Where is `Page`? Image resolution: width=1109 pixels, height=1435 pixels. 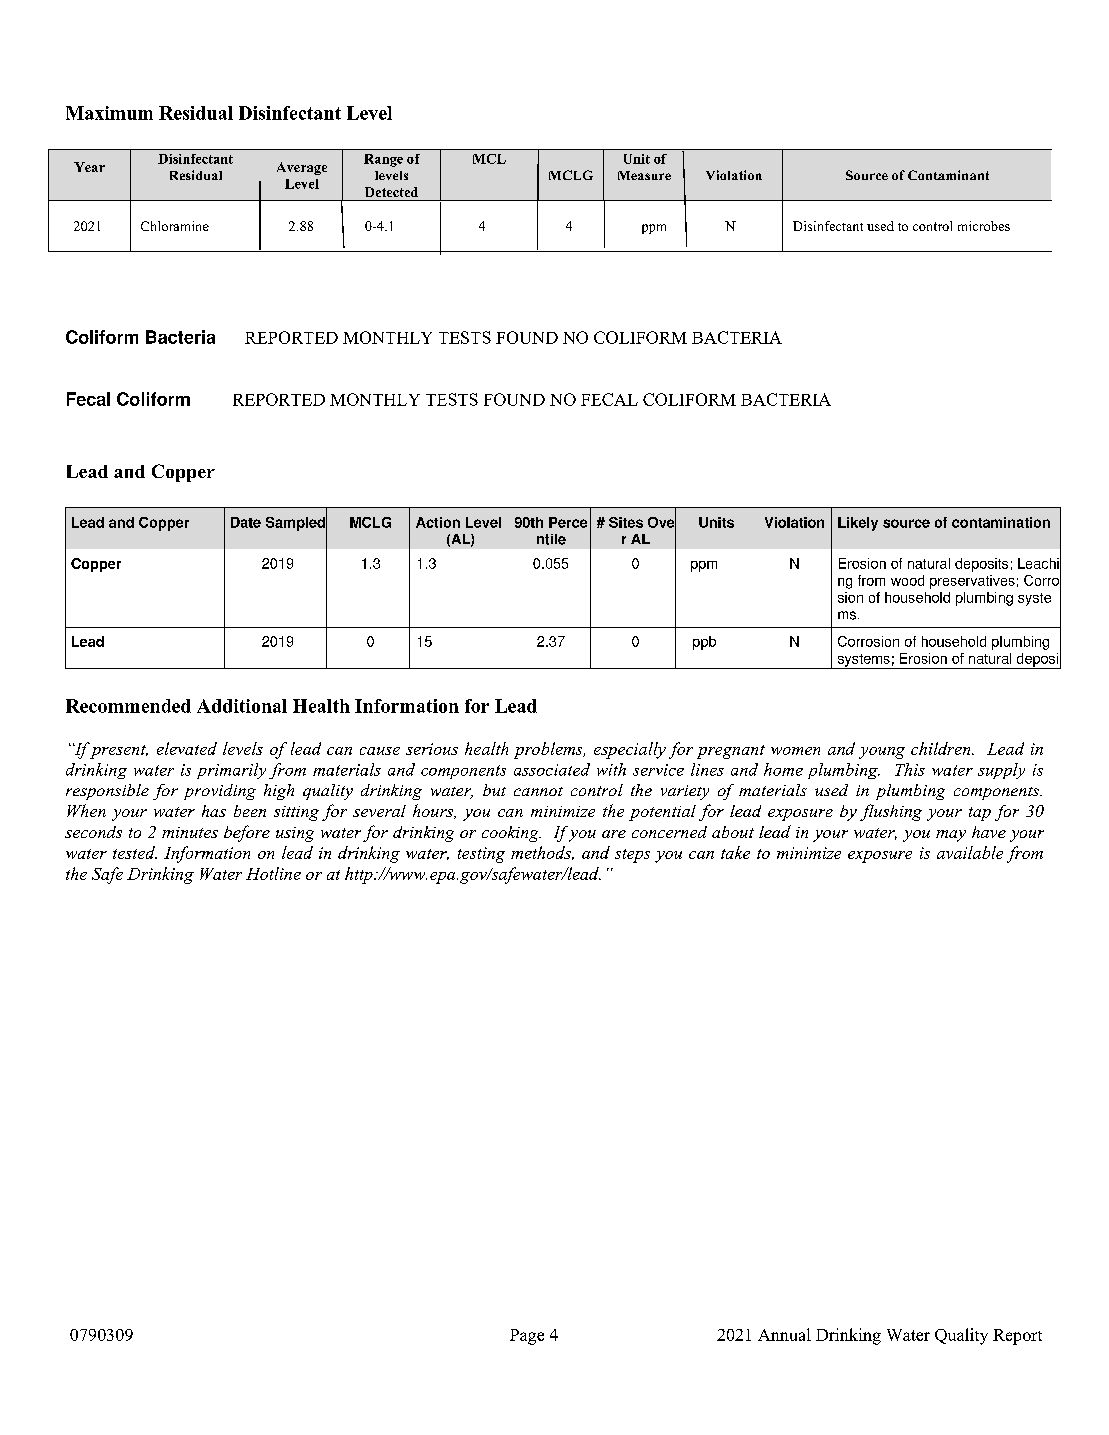 Page is located at coordinates (527, 1337).
